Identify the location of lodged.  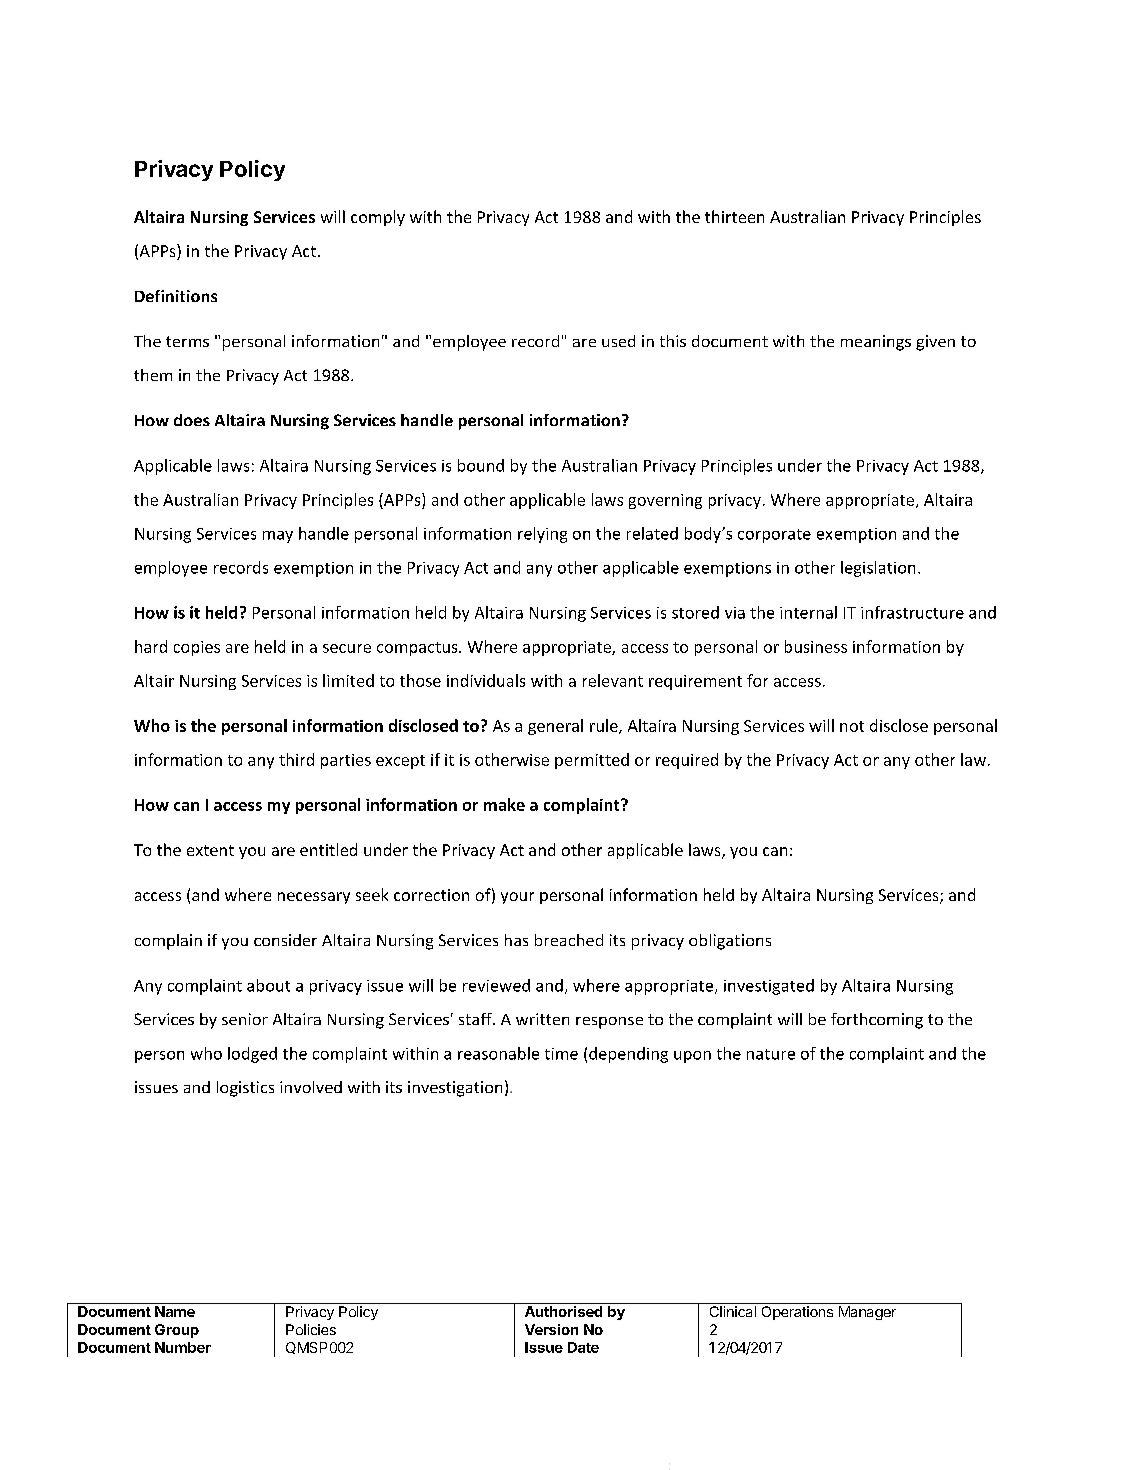
(252, 1055).
